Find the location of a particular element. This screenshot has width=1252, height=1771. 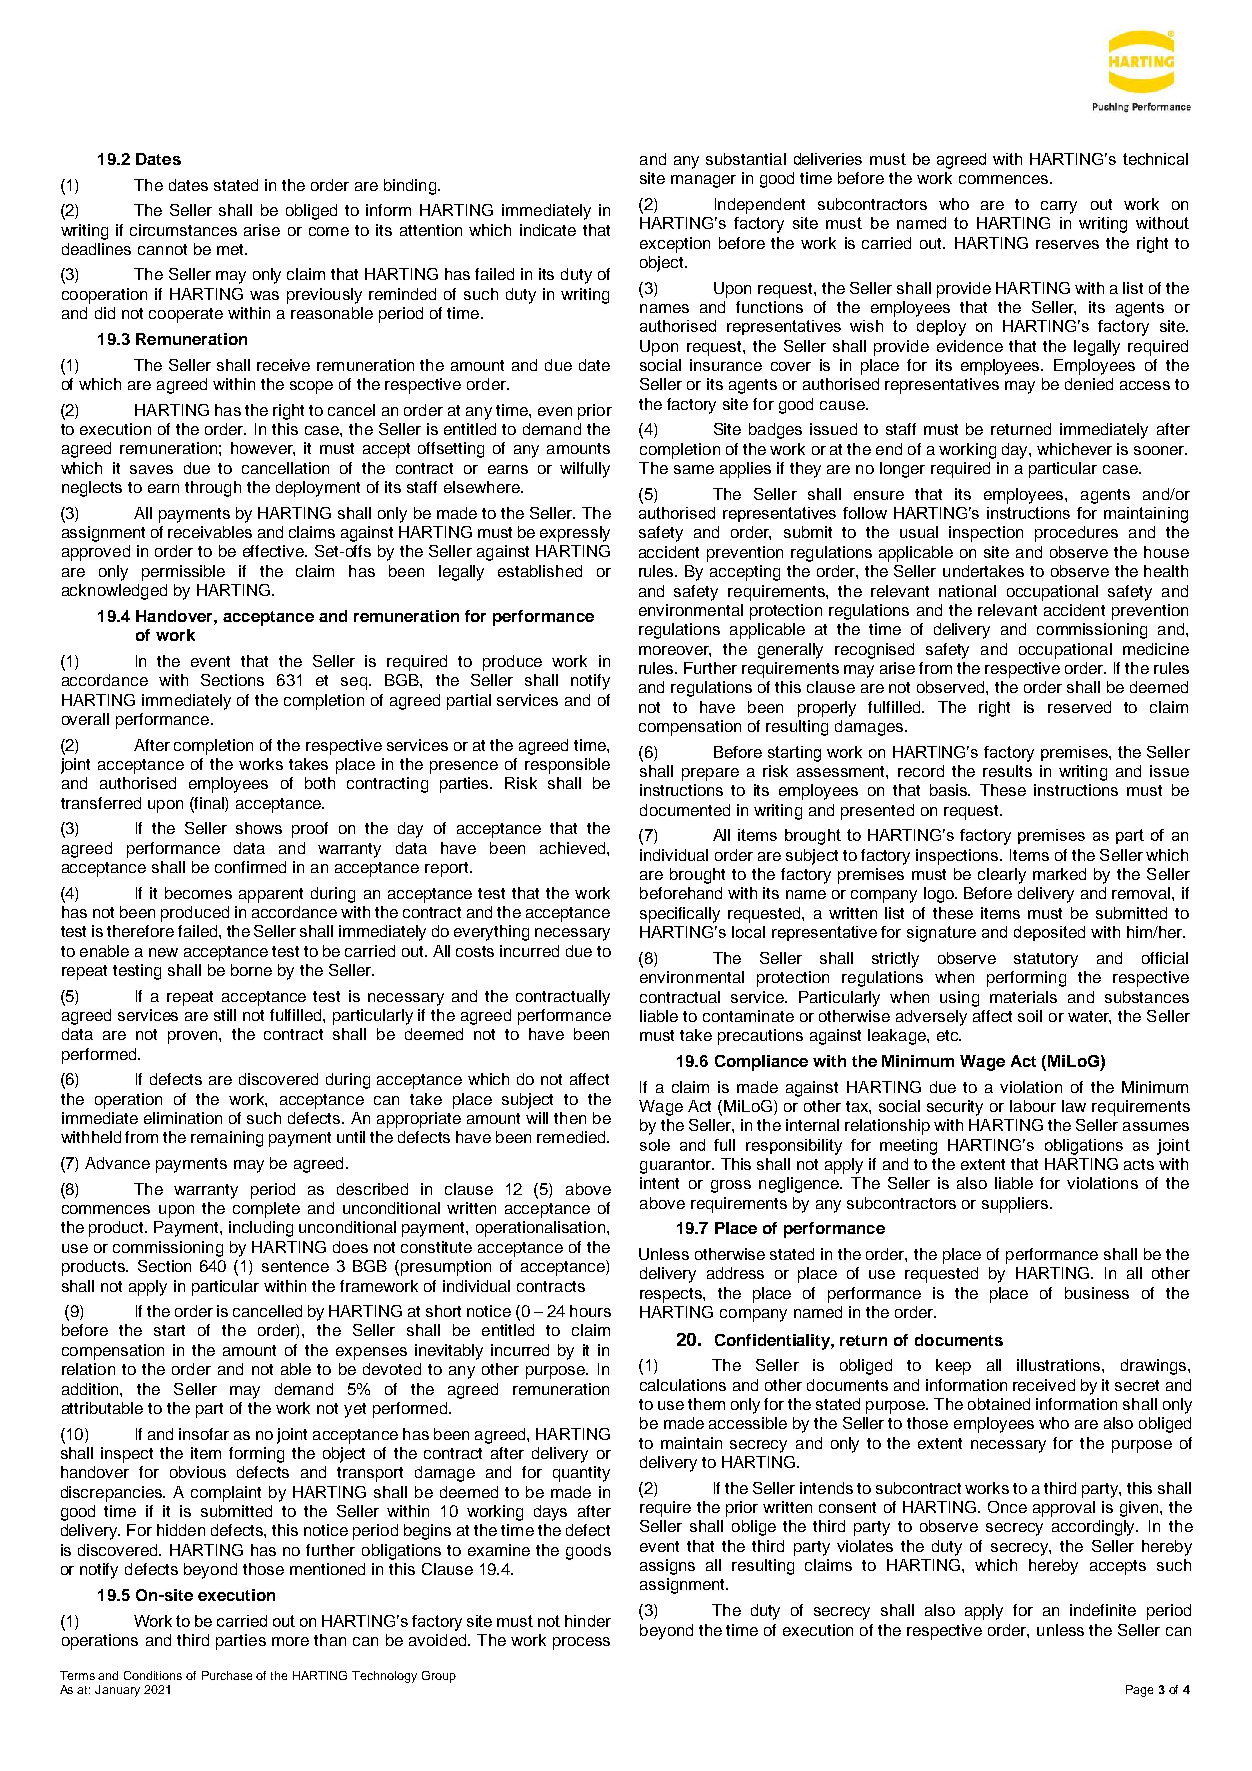

sole is located at coordinates (655, 1145).
